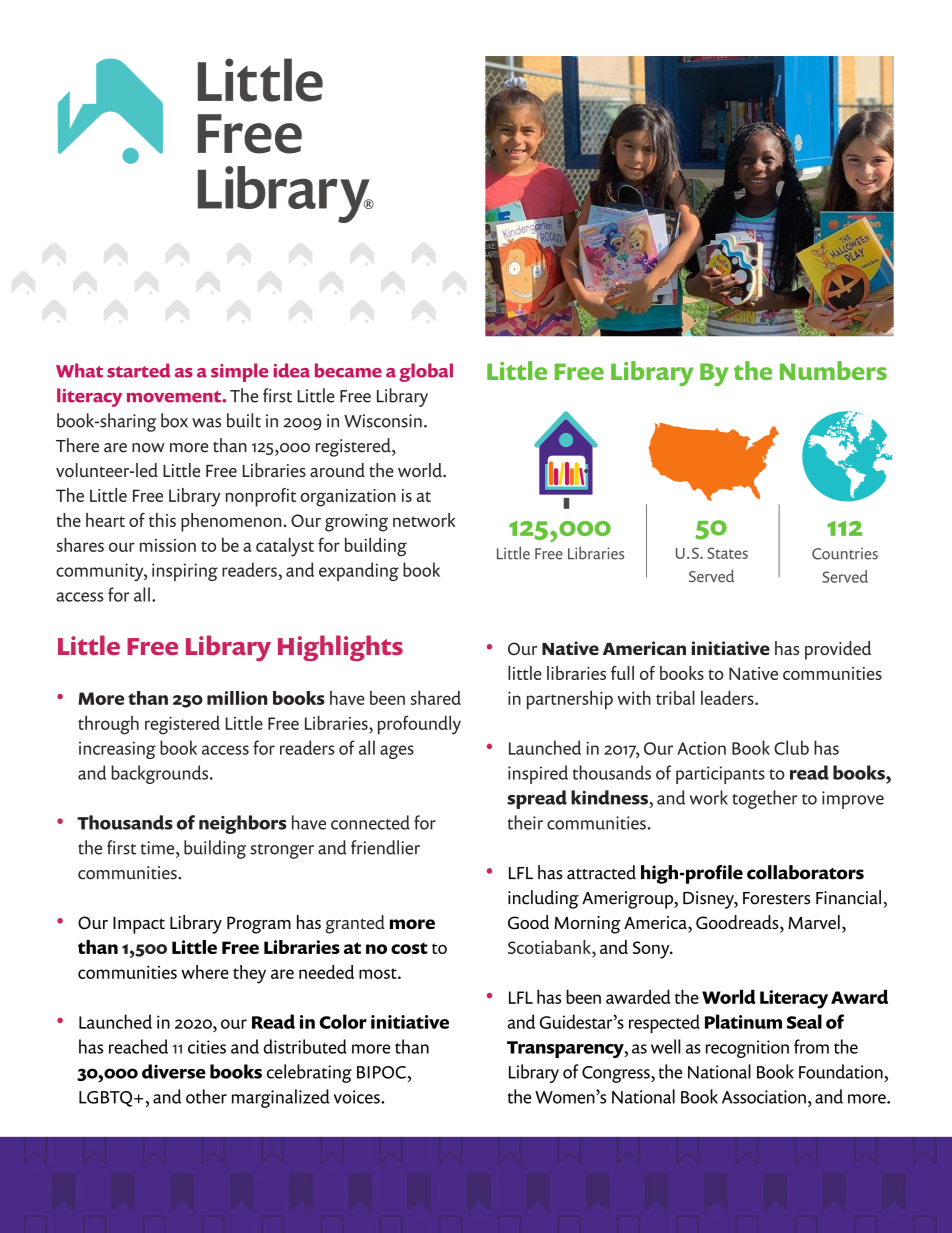 The image size is (952, 1233). Describe the element at coordinates (419, 725) in the screenshot. I see `profoundly` at that location.
